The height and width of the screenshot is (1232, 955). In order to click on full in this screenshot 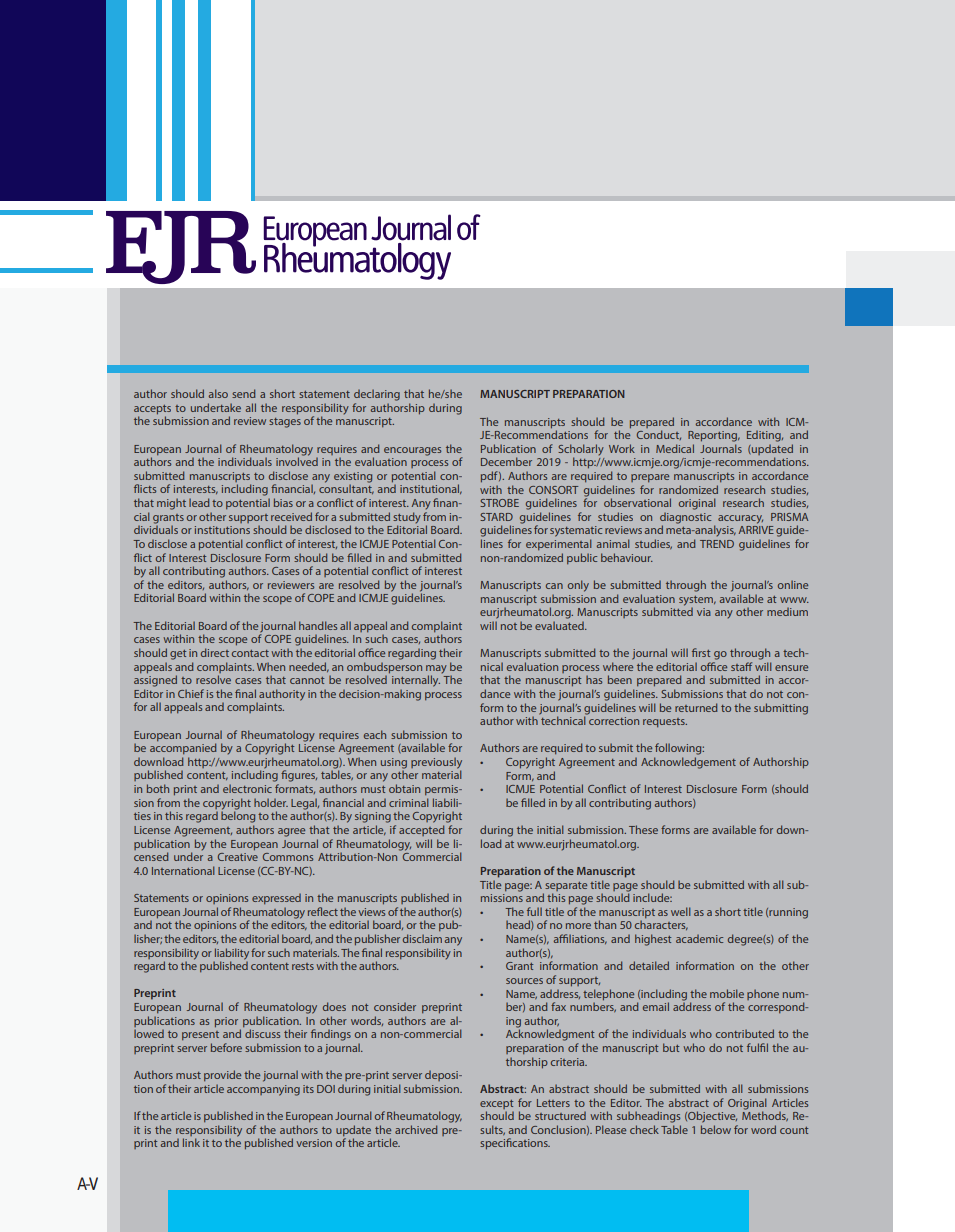, I will do `click(534, 911)`.
